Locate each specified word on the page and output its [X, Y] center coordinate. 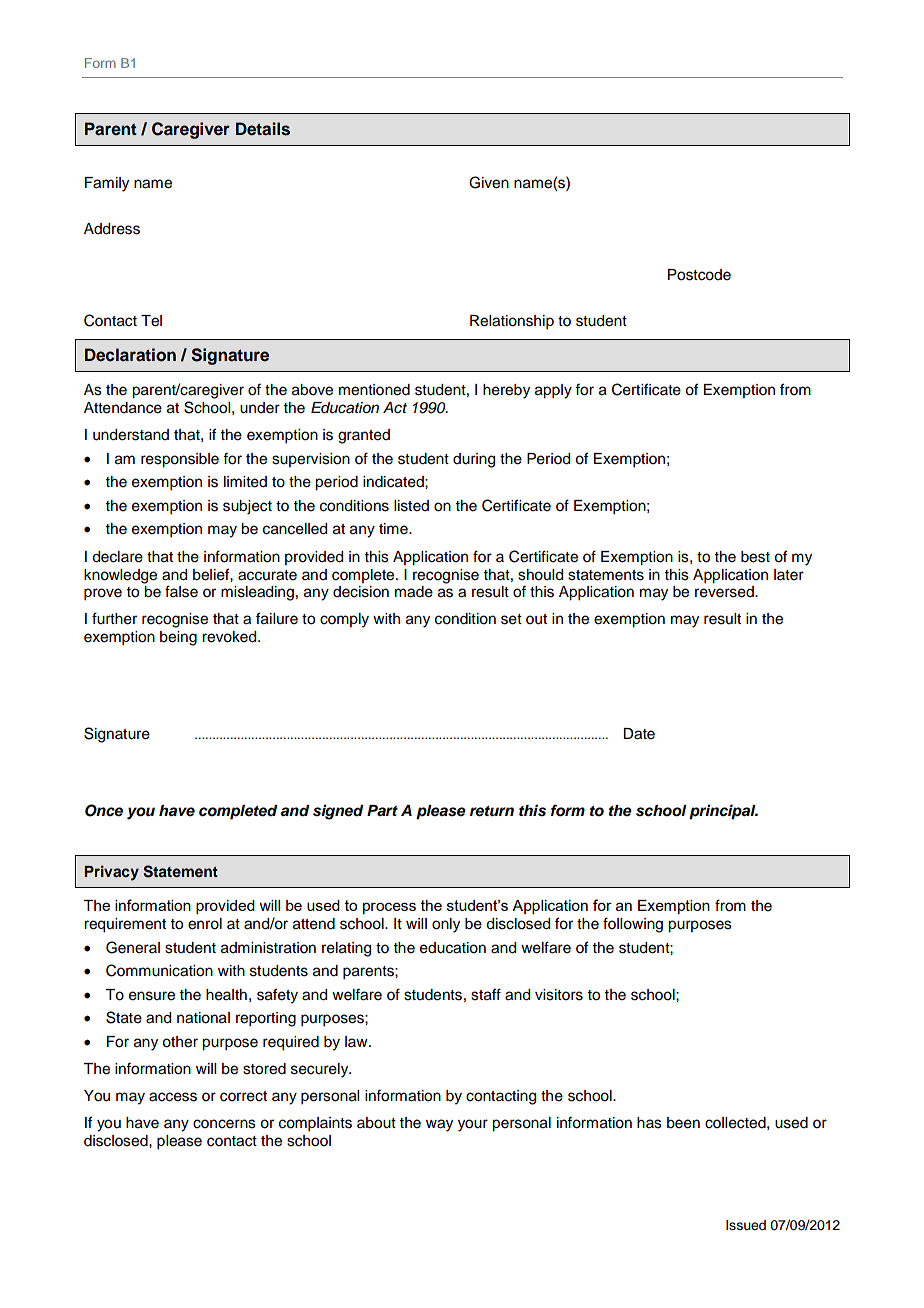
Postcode [699, 275]
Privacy [111, 873]
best [755, 557]
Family [107, 184]
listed [411, 506]
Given [489, 182]
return [492, 811]
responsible [180, 460]
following [633, 925]
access [173, 1097]
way [439, 1125]
